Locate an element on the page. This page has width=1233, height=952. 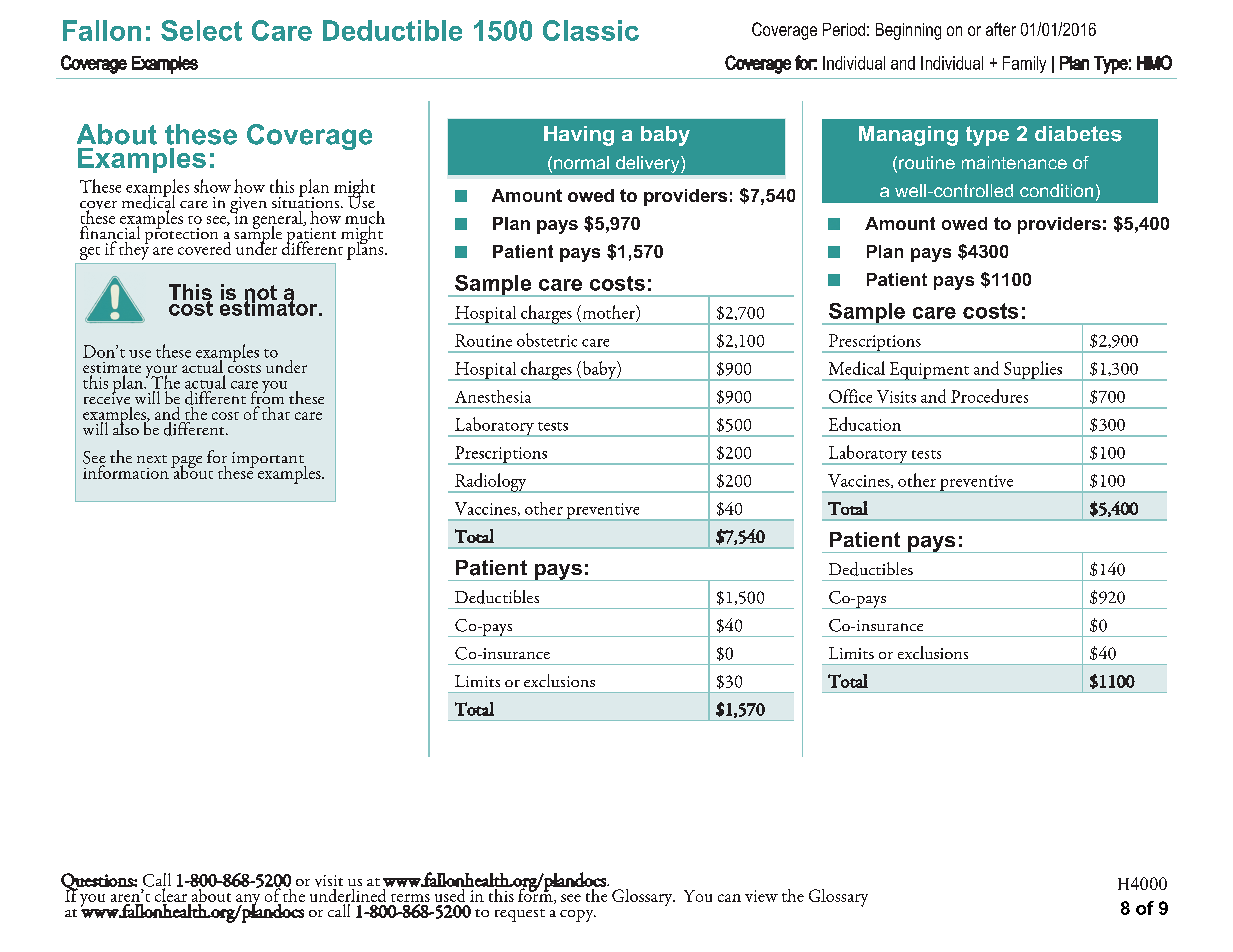
Radiology is located at coordinates (491, 483).
